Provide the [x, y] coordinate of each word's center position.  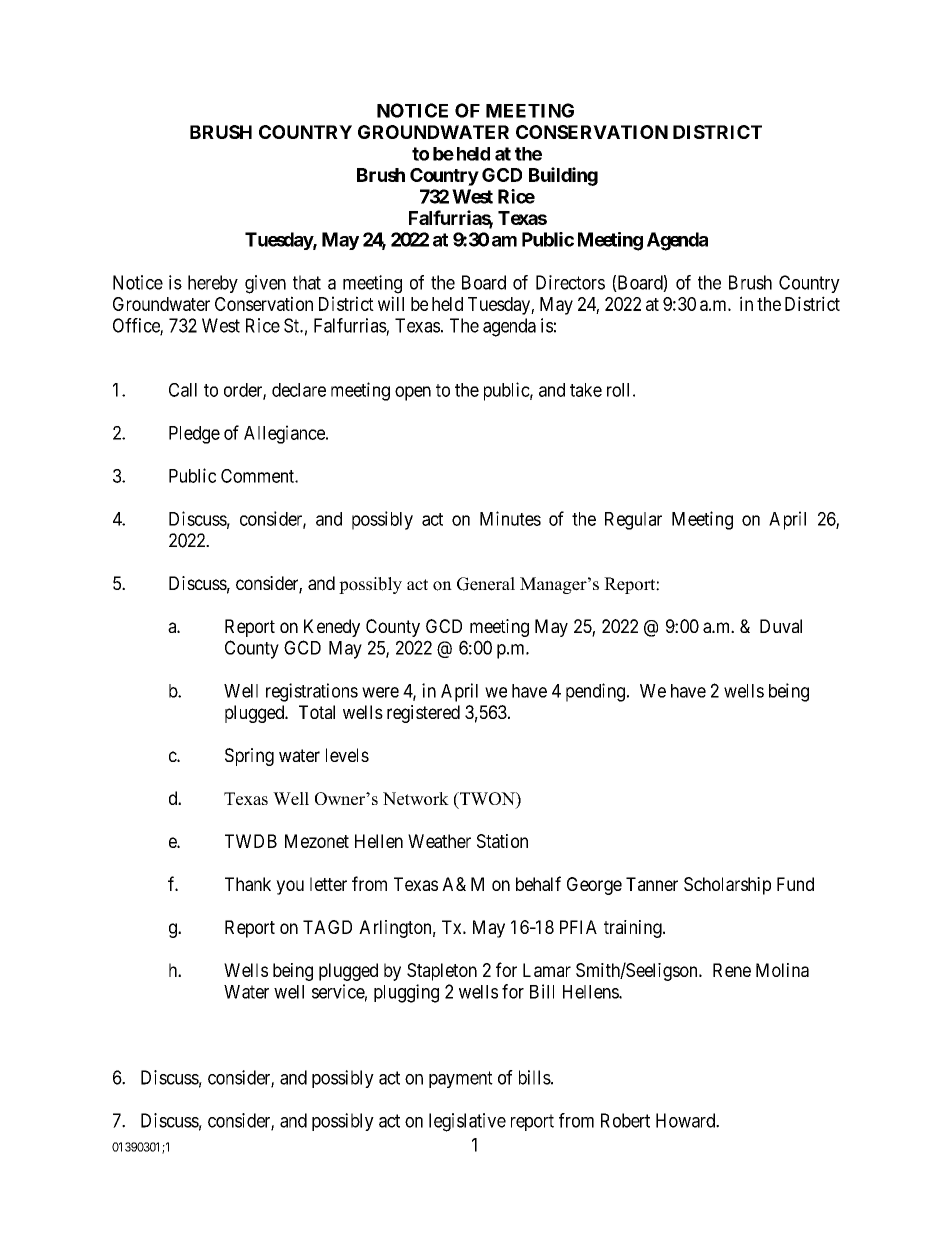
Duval [781, 626]
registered [423, 714]
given [265, 284]
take [586, 390]
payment [461, 1079]
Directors [570, 282]
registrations [312, 692]
